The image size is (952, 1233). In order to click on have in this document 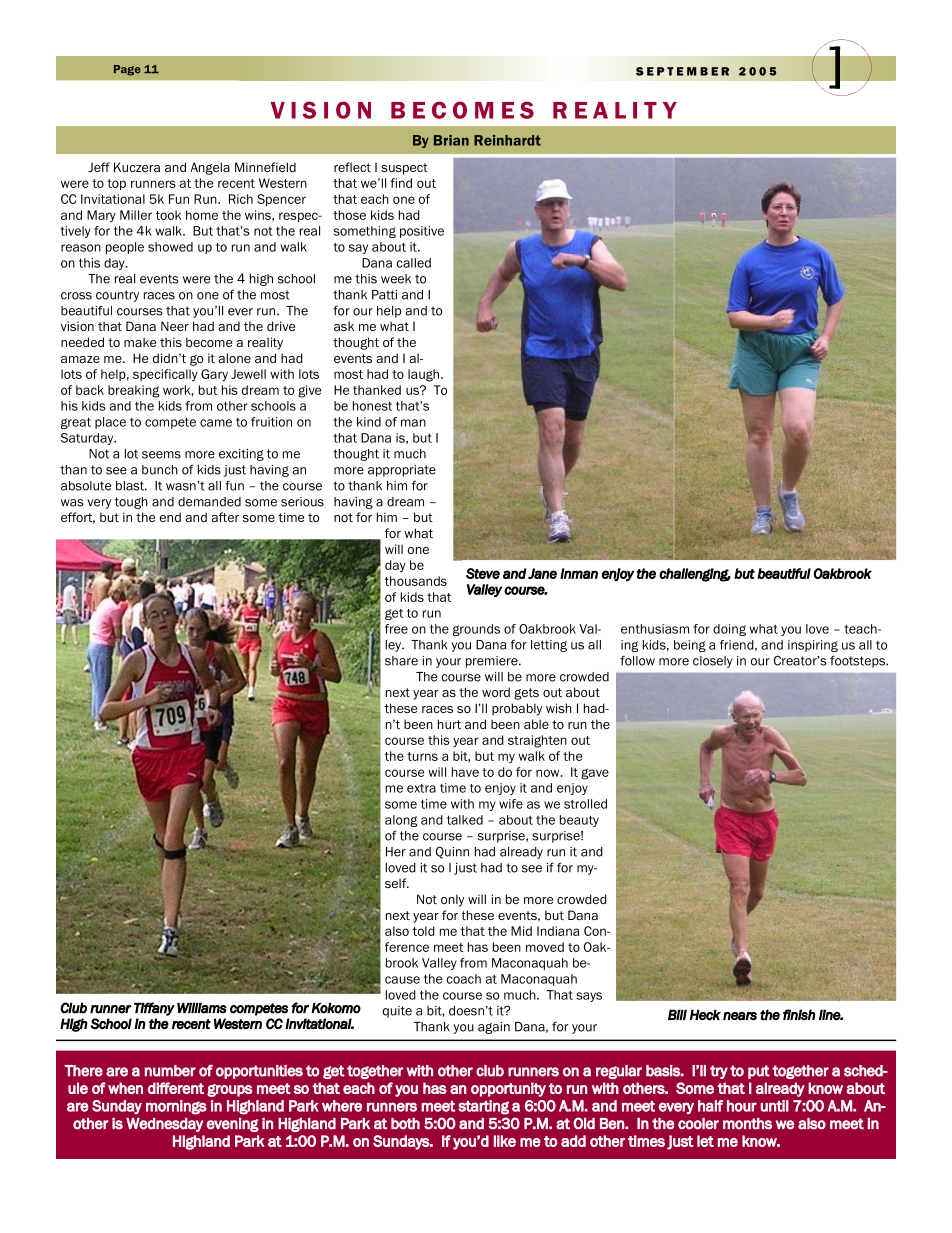, I will do `click(465, 772)`.
